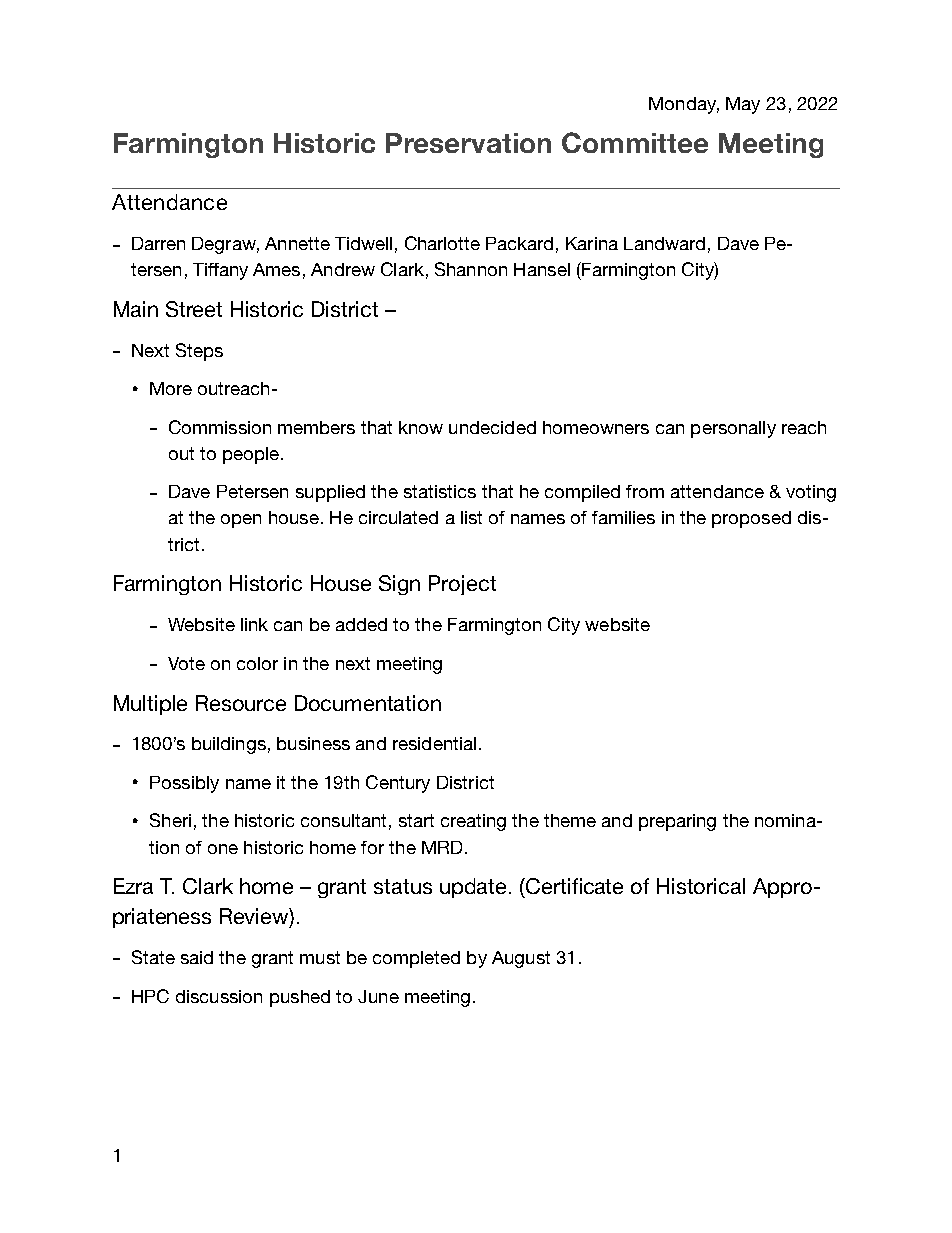 The height and width of the screenshot is (1233, 952). What do you see at coordinates (194, 309) in the screenshot?
I see `Street` at bounding box center [194, 309].
